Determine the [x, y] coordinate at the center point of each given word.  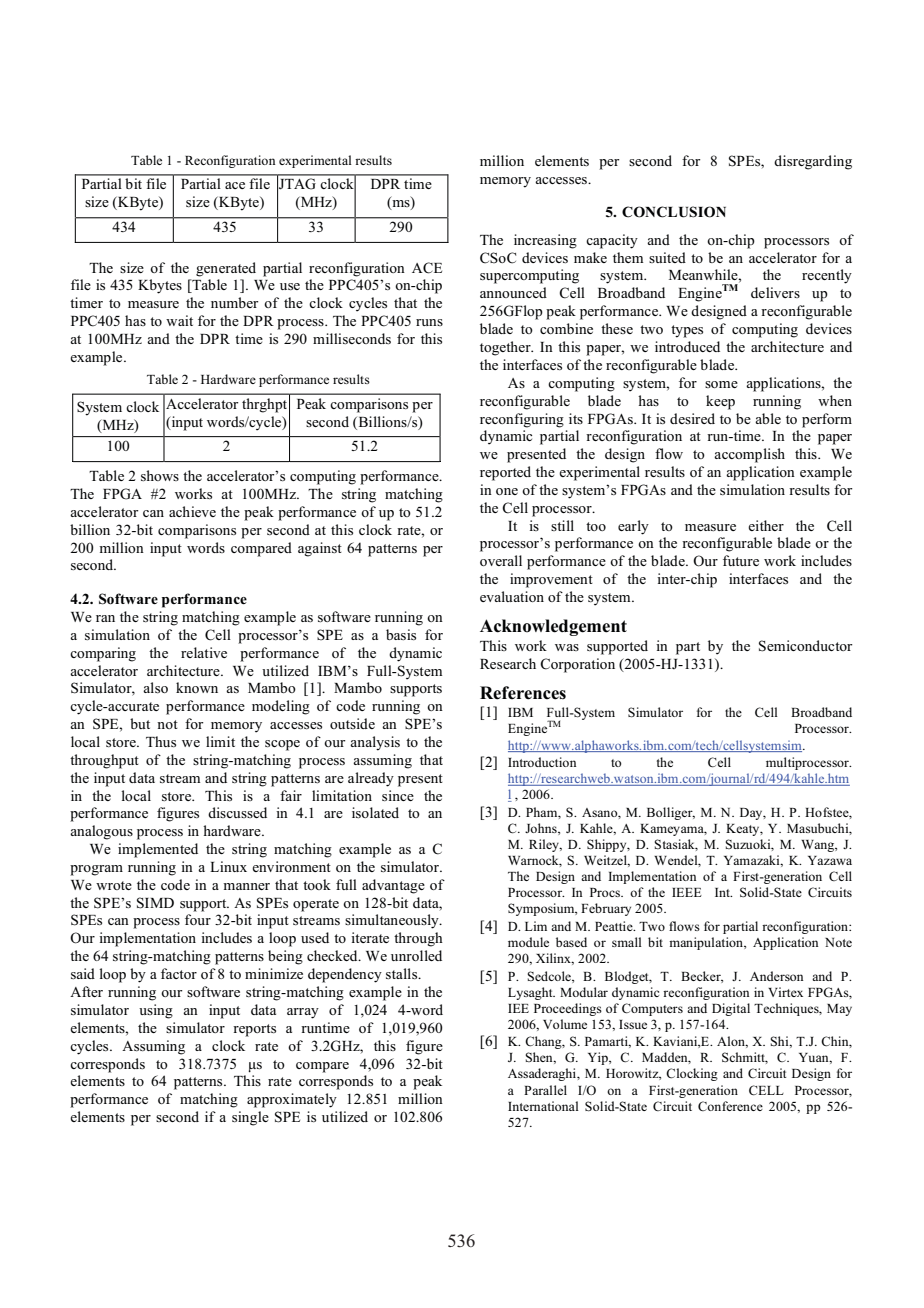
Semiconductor [805, 646]
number [234, 302]
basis [401, 634]
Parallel [545, 1090]
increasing [545, 241]
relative [204, 652]
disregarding [813, 162]
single [250, 1118]
